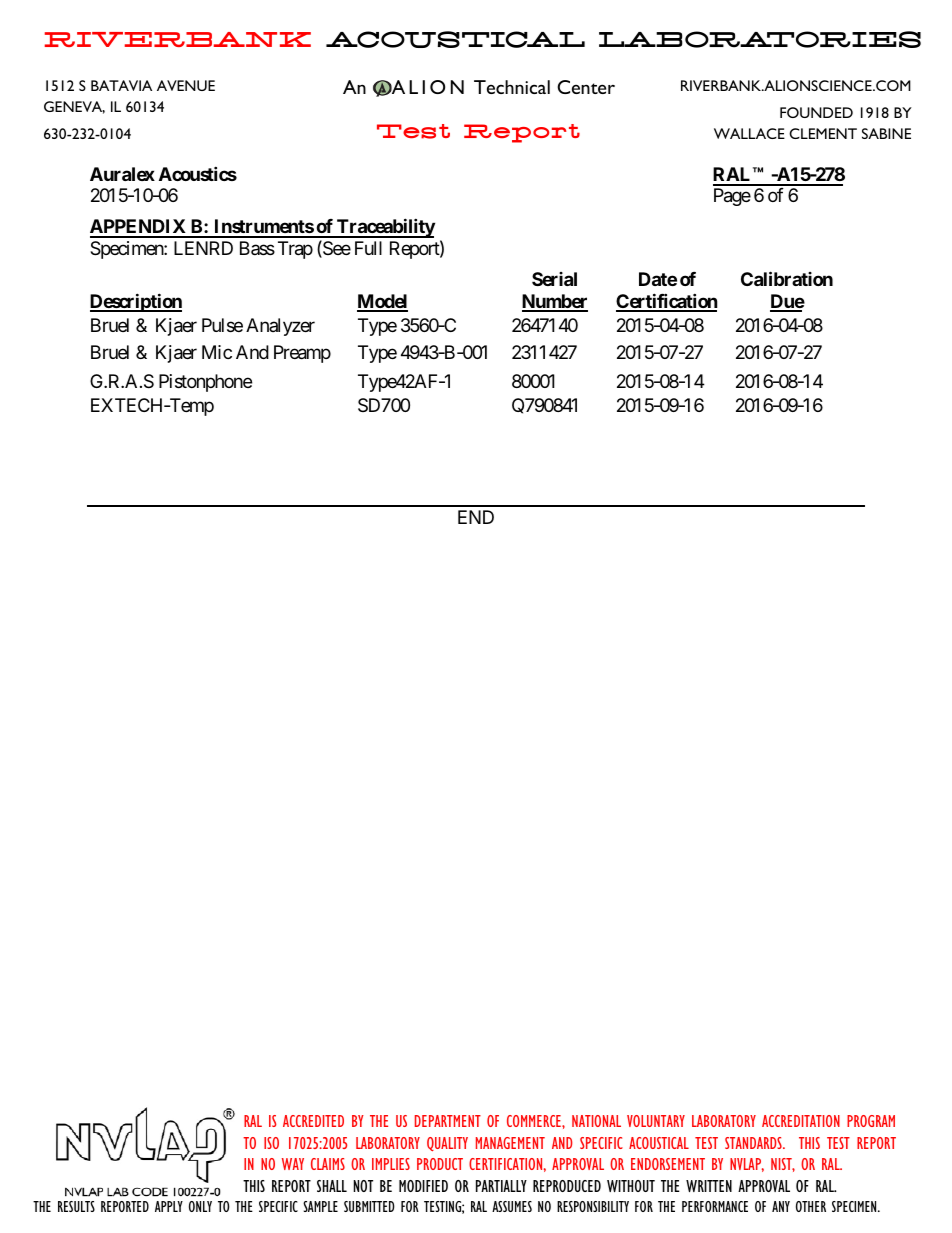  What do you see at coordinates (169, 1206) in the page?
I see `APPLY` at bounding box center [169, 1206].
